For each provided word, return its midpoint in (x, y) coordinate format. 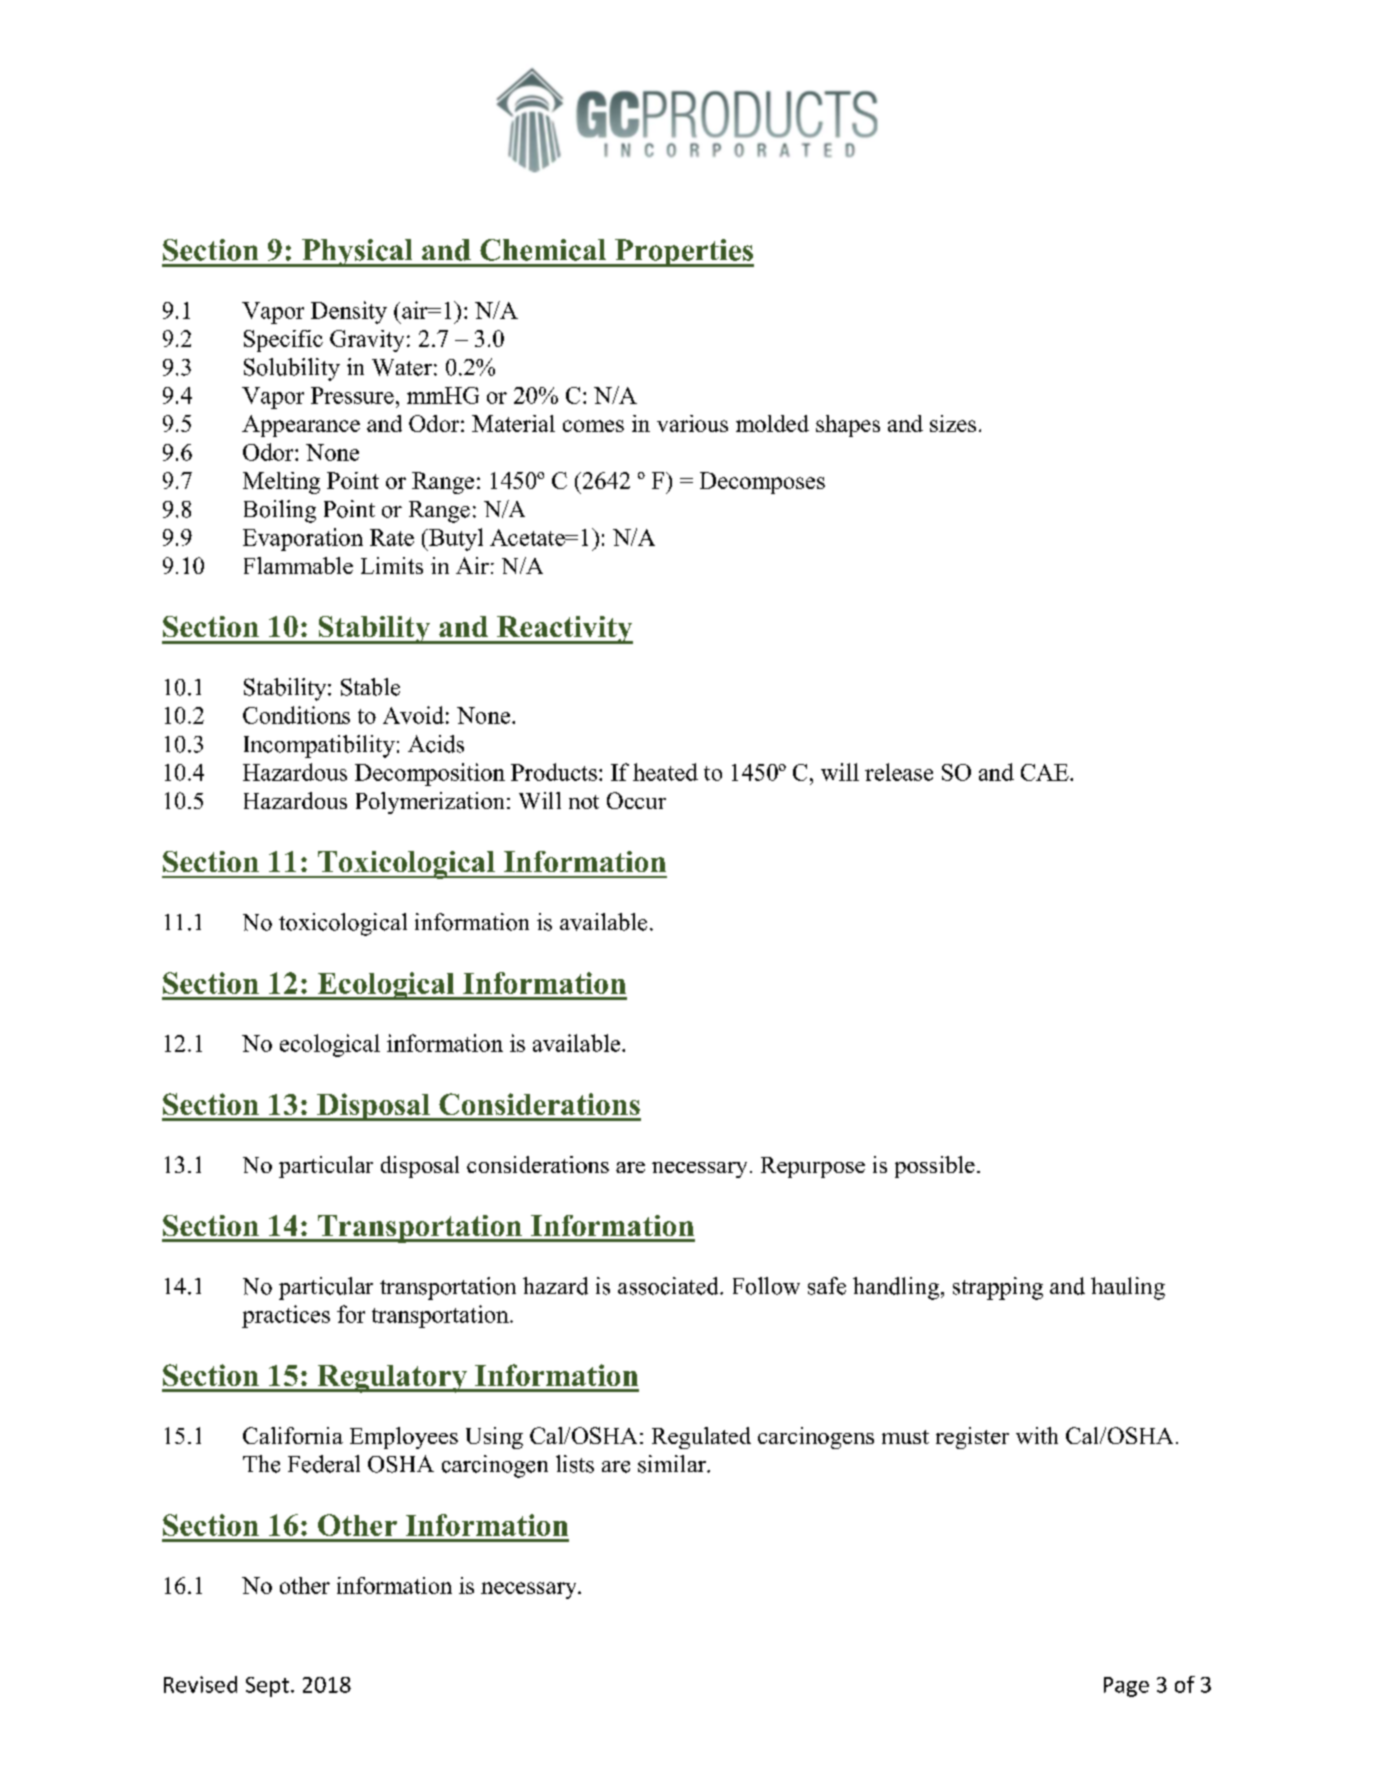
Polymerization (432, 803)
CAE (1046, 772)
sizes (953, 423)
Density (349, 312)
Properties (683, 253)
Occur (636, 800)
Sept (267, 1687)
